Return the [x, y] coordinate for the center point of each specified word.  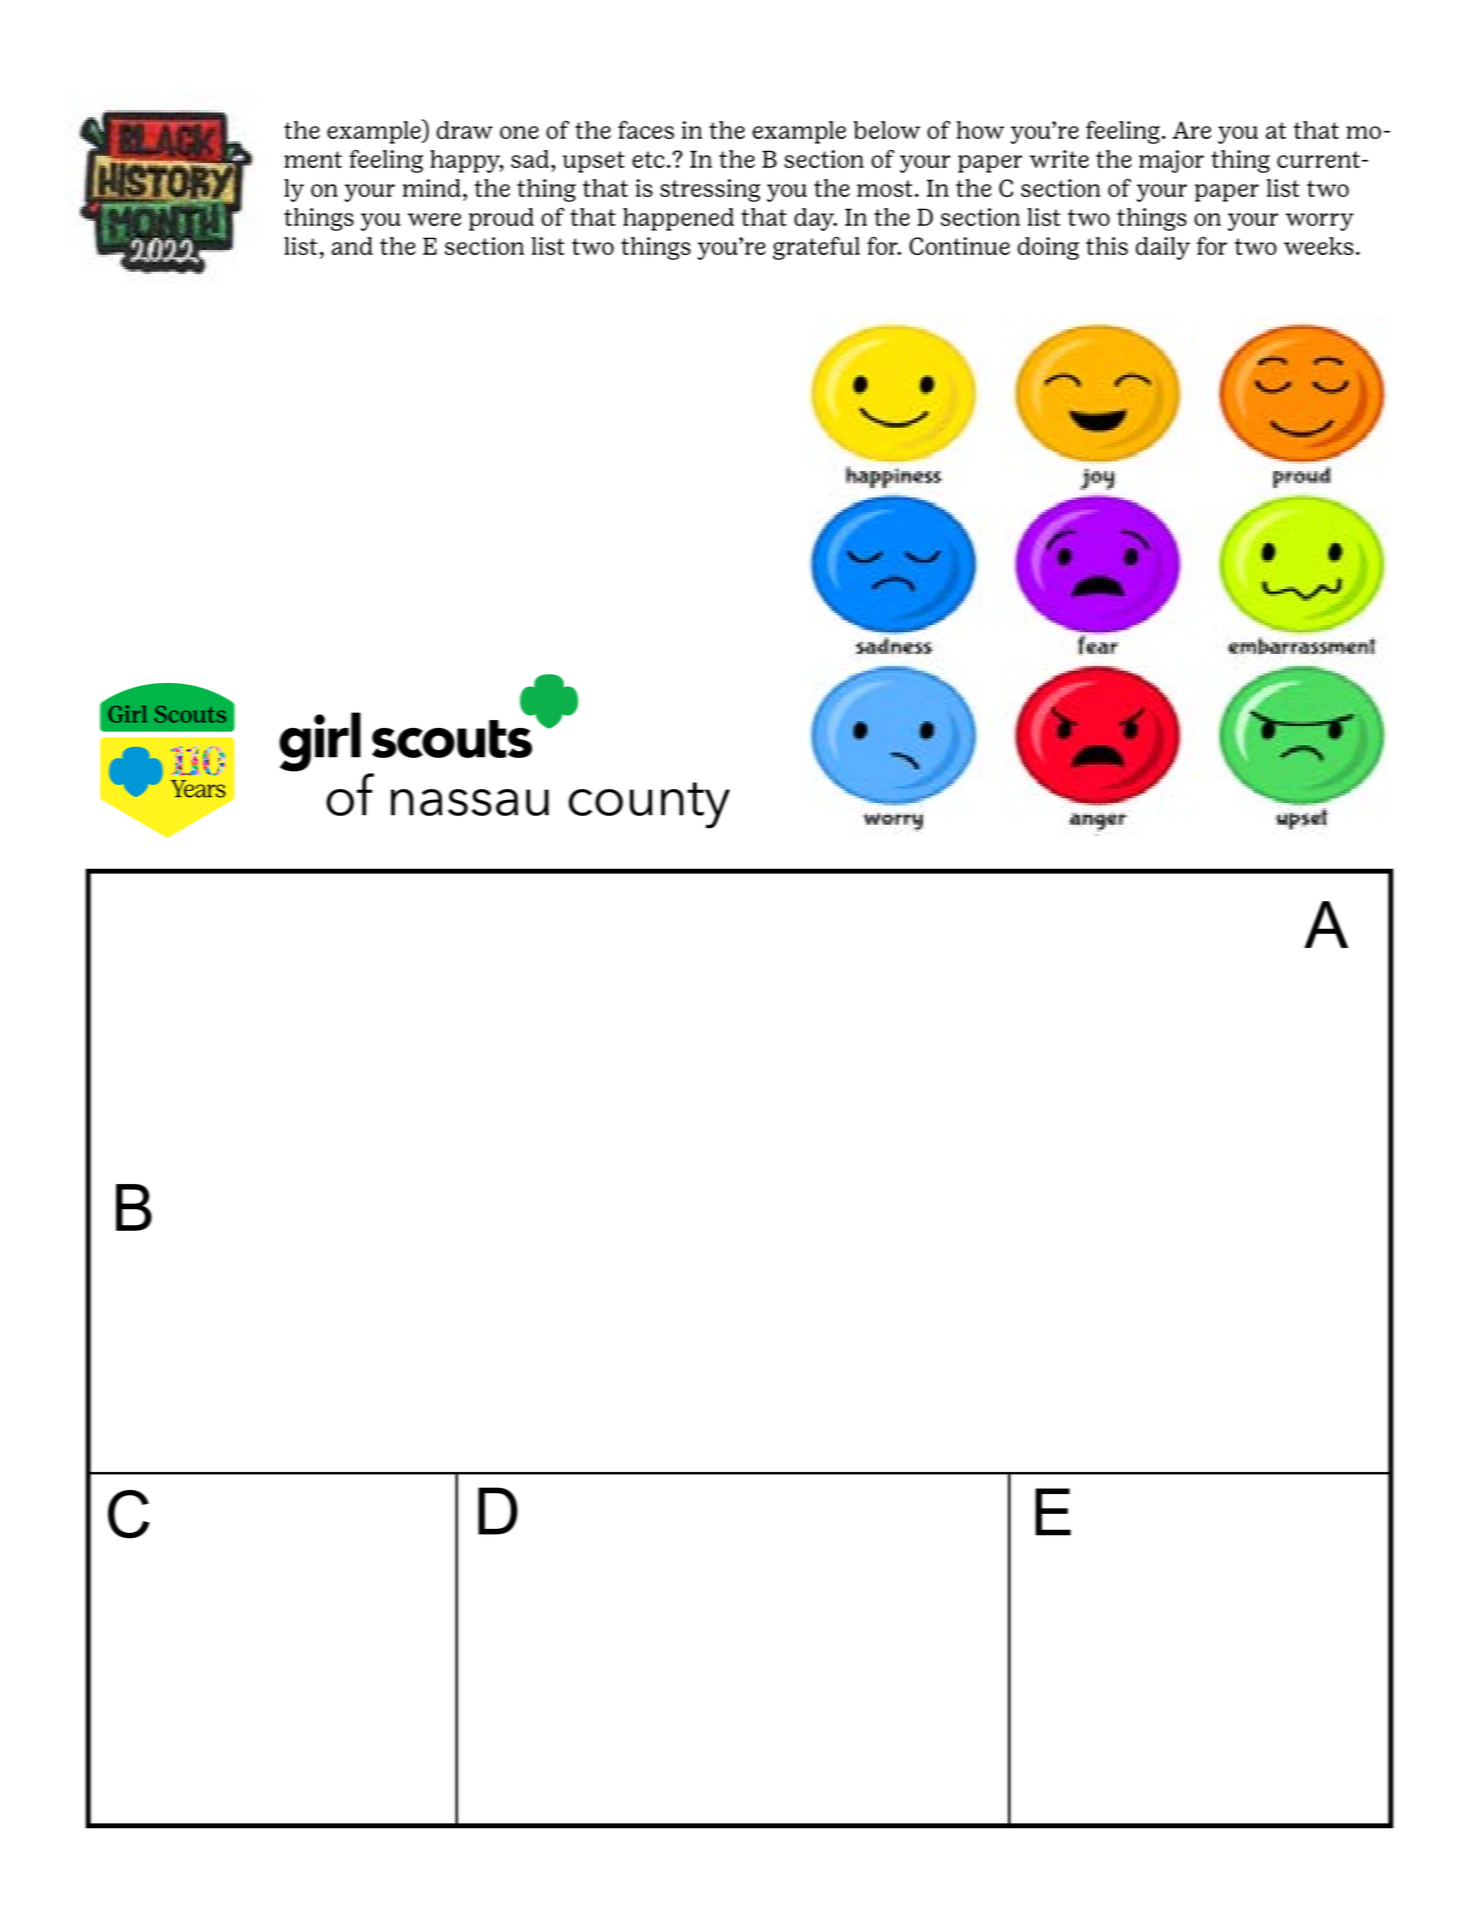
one [519, 132]
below [887, 130]
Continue [959, 246]
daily [1163, 248]
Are [1191, 130]
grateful [816, 248]
